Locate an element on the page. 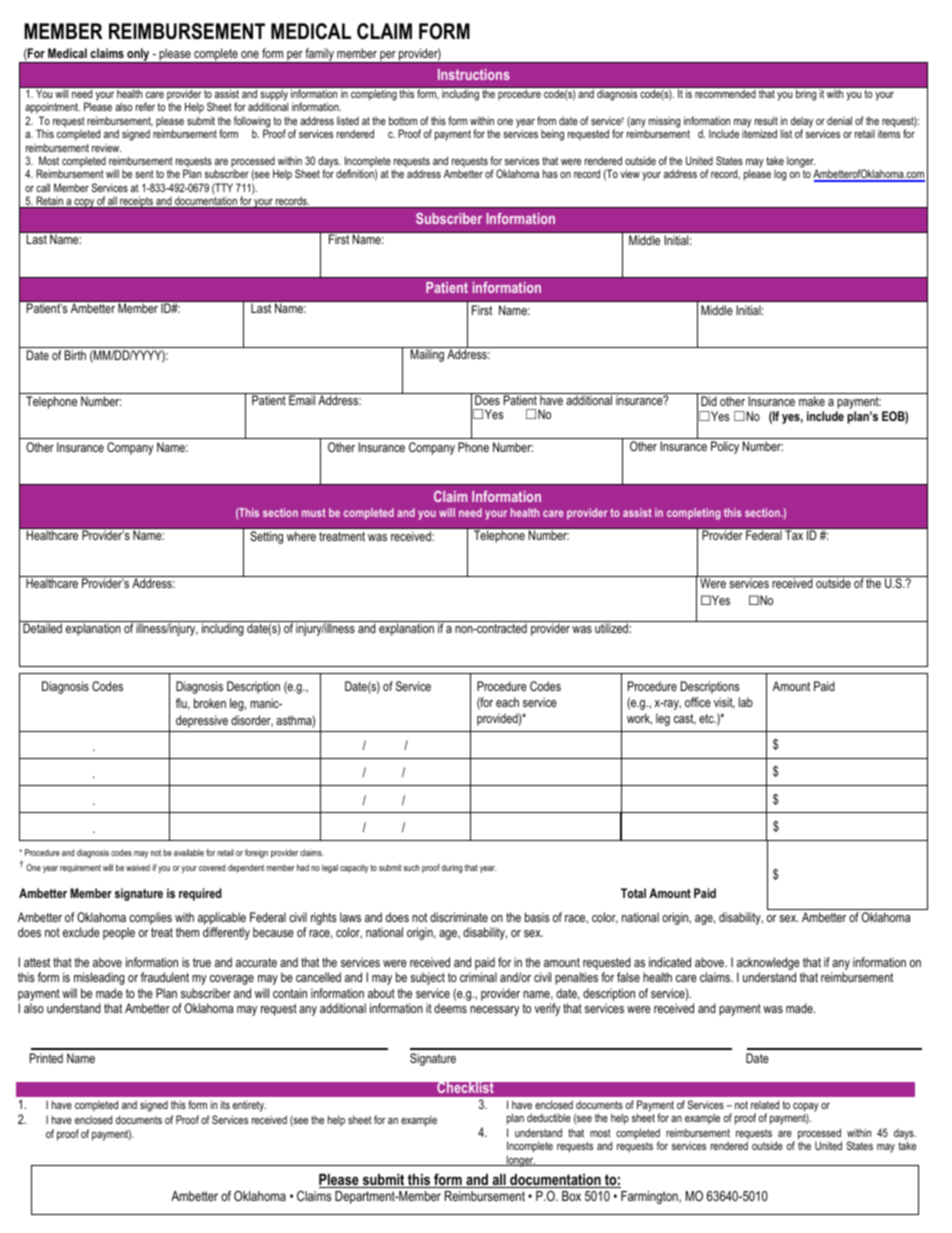 The width and height of the document is (952, 1233). its is located at coordinates (225, 1104).
